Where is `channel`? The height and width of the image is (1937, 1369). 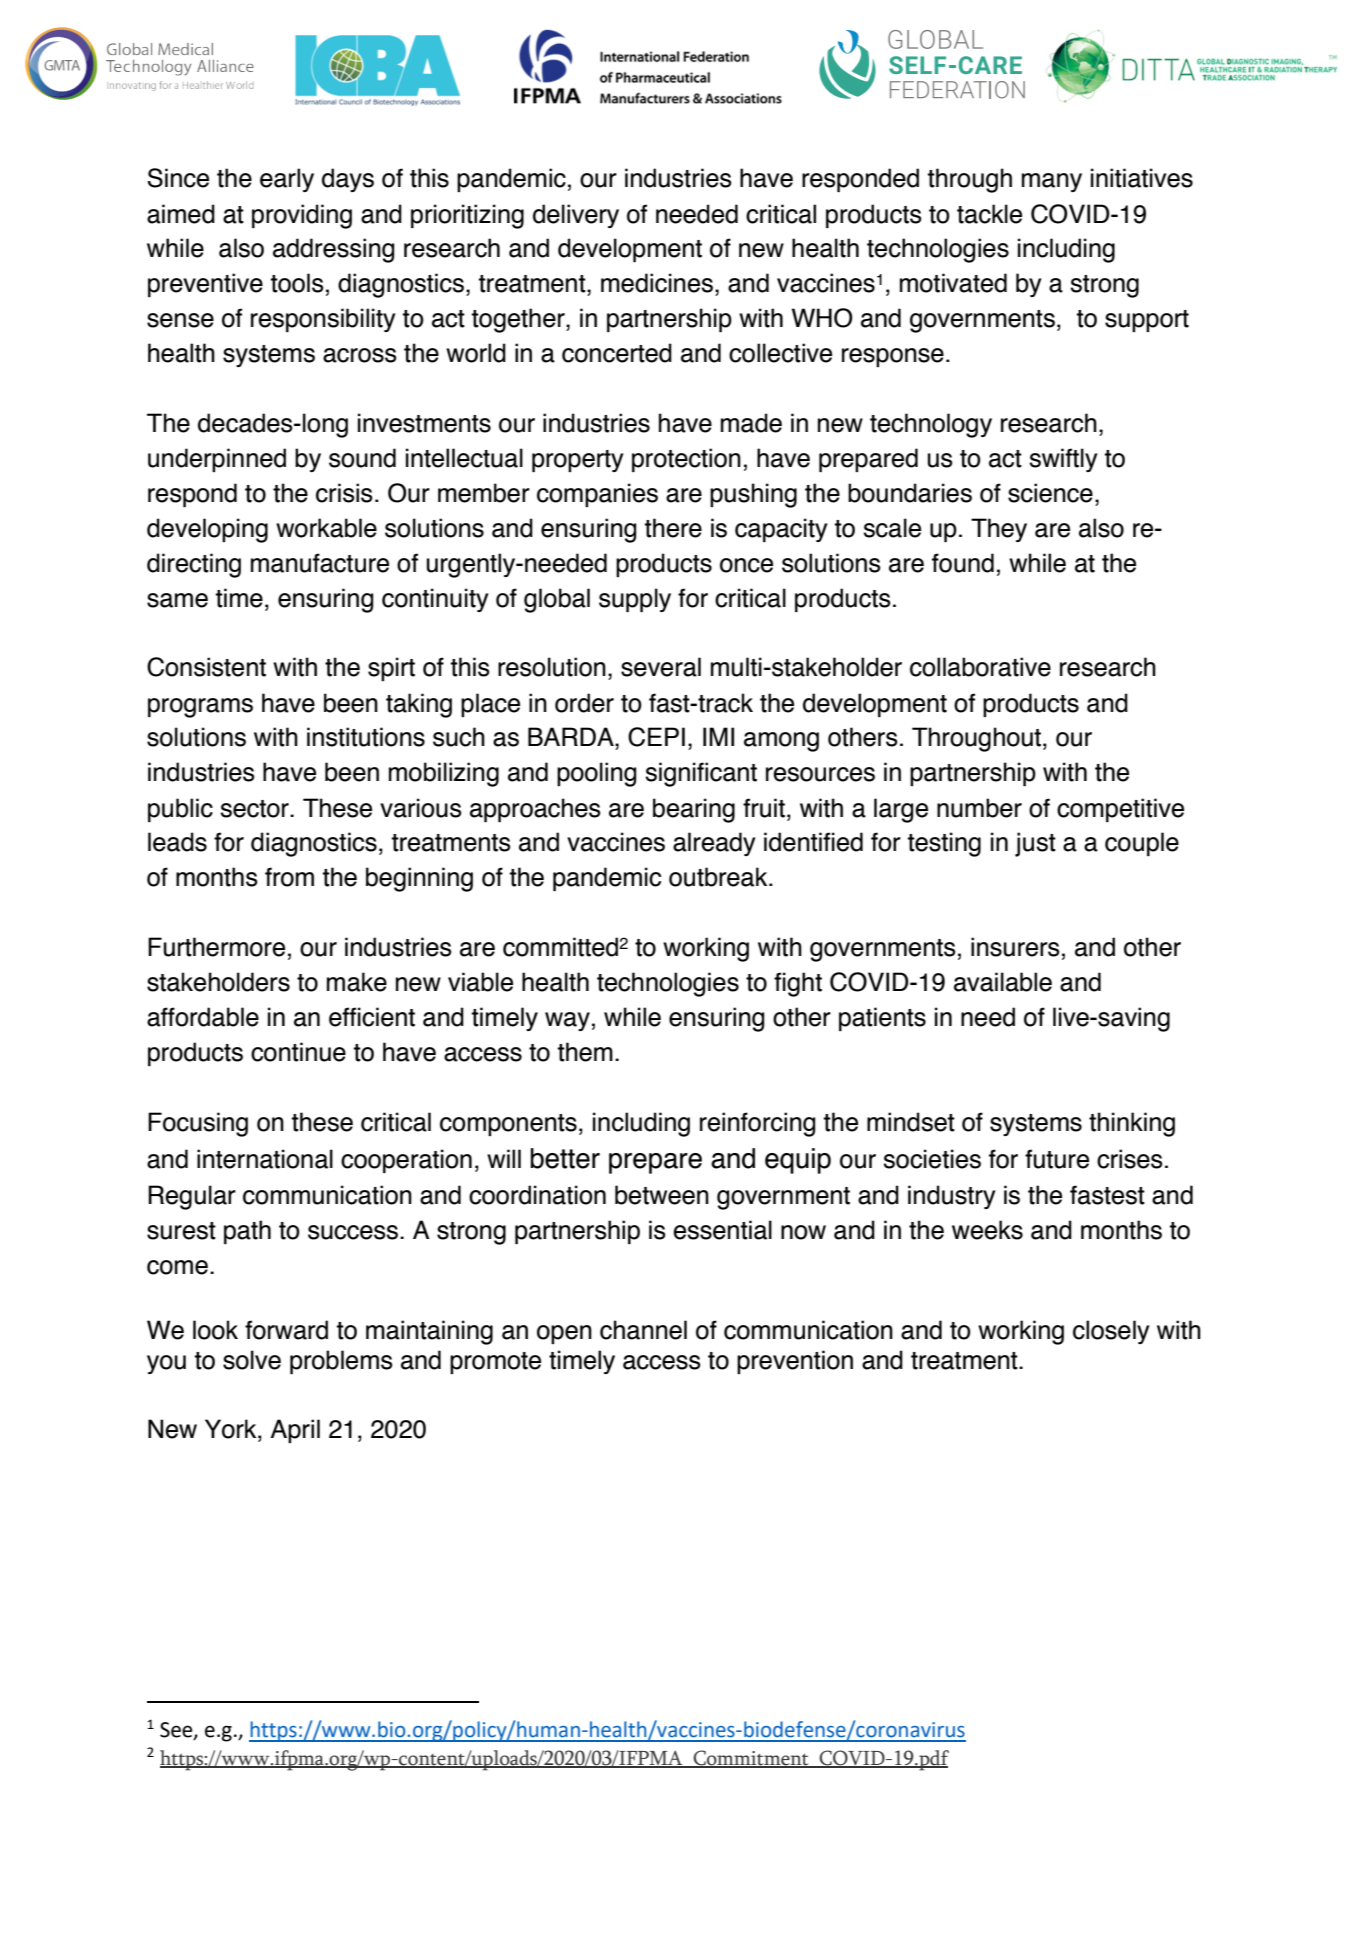
channel is located at coordinates (643, 1330).
